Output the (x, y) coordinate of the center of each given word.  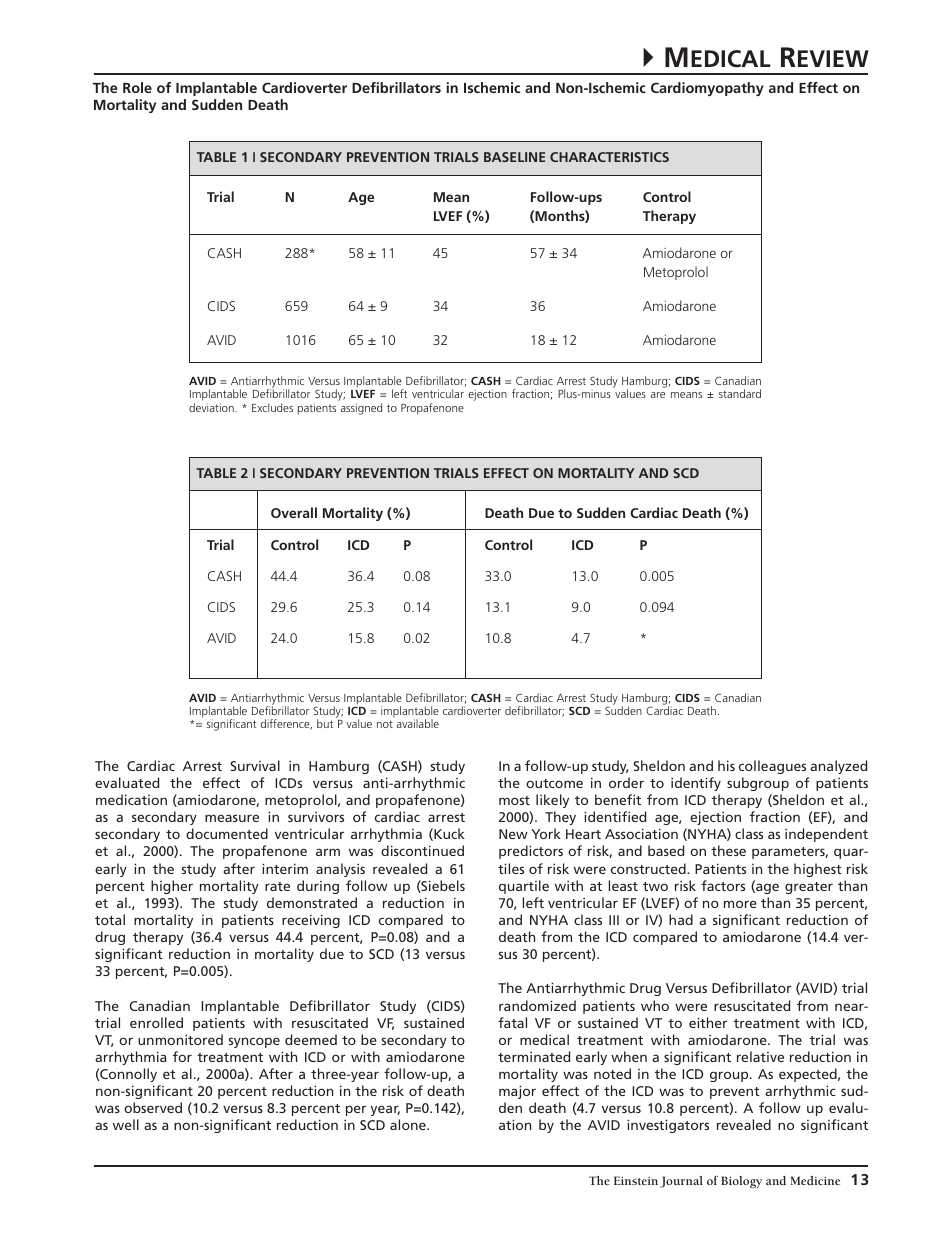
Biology (741, 1182)
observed (153, 1107)
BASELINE (514, 157)
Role (137, 87)
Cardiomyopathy (707, 89)
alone (409, 1124)
